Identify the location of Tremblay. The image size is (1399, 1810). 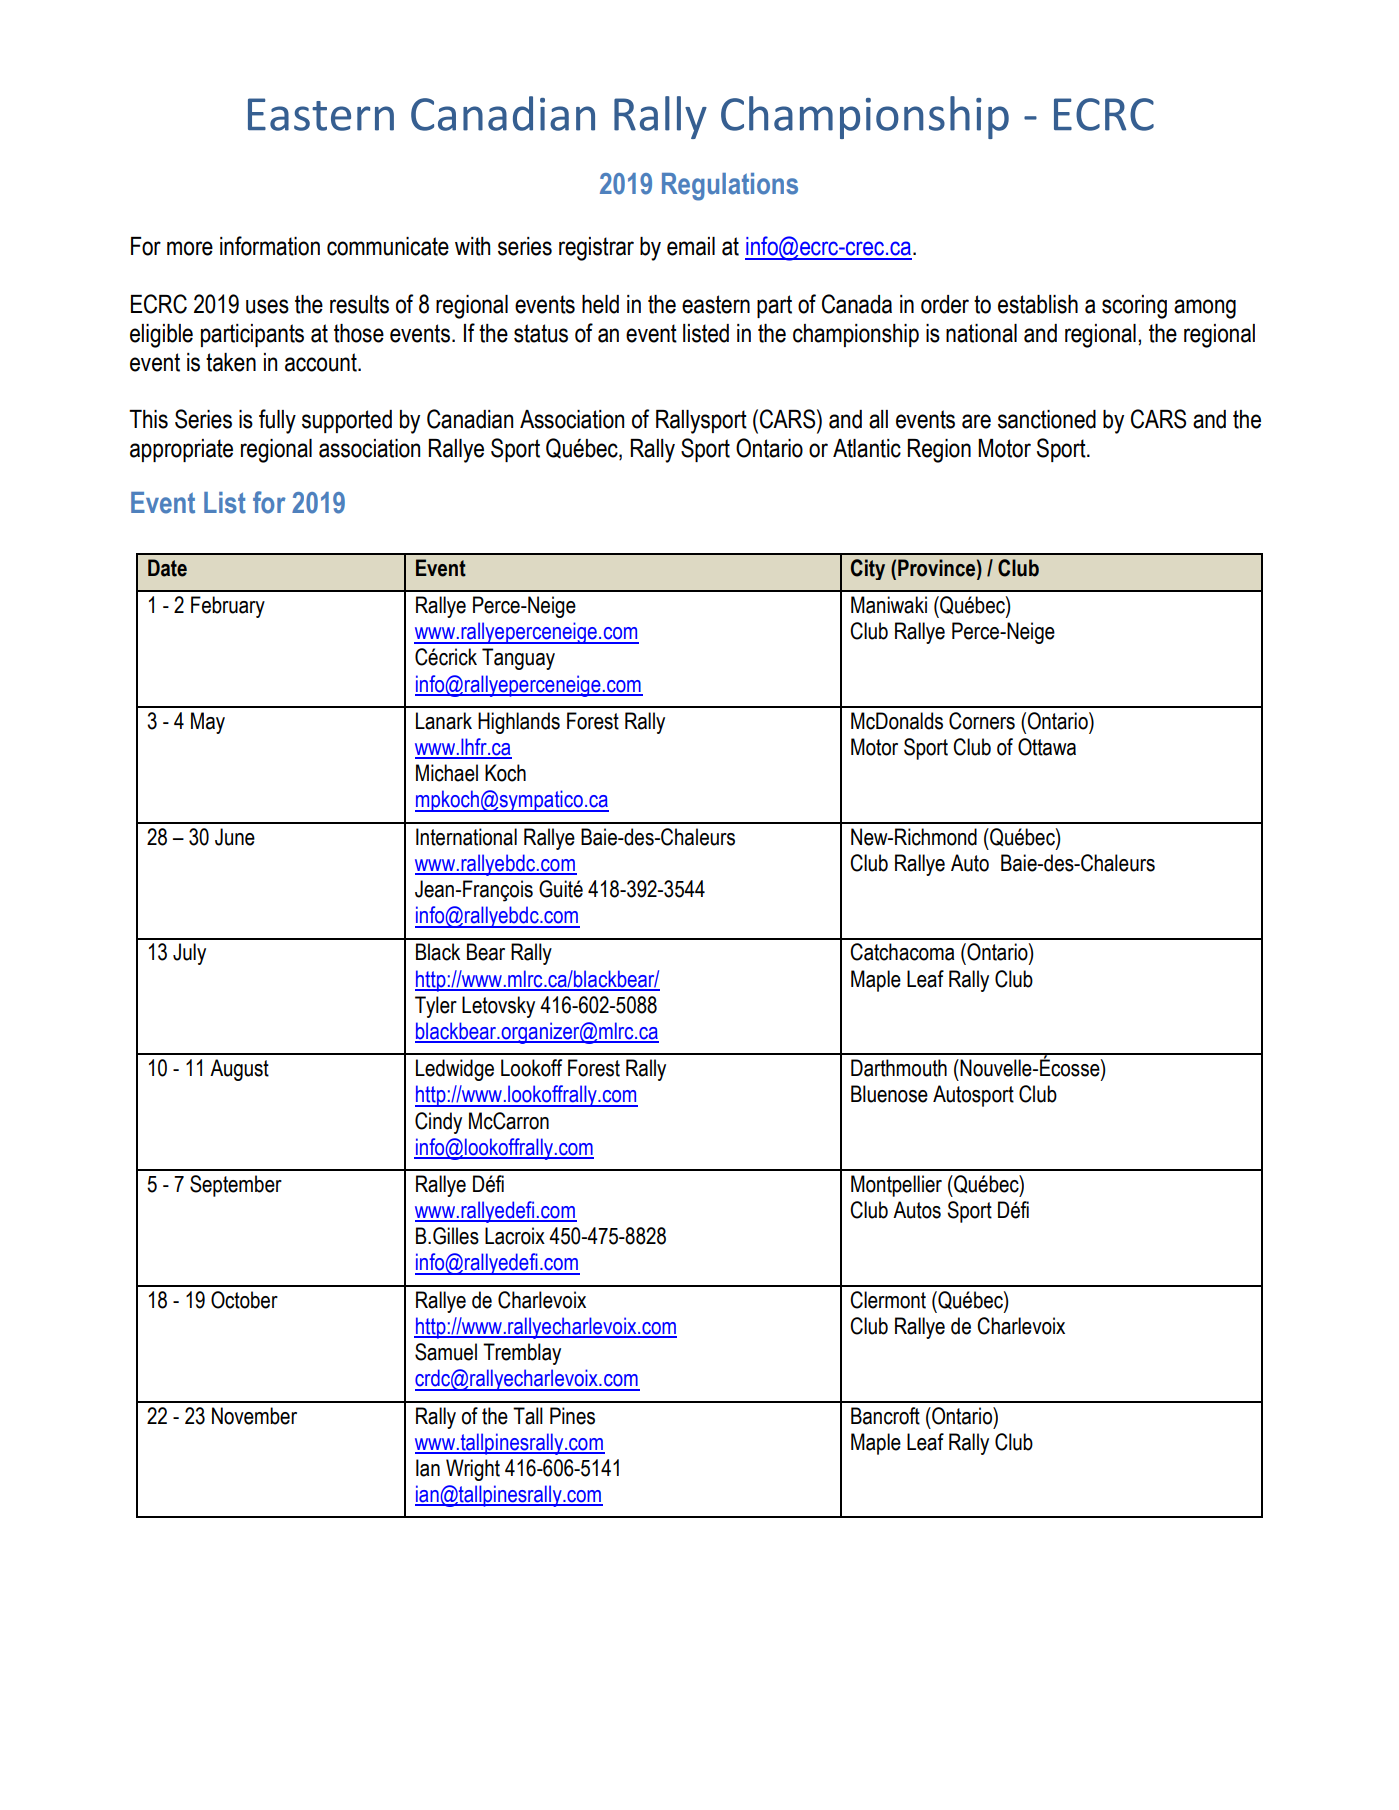
(522, 1354).
